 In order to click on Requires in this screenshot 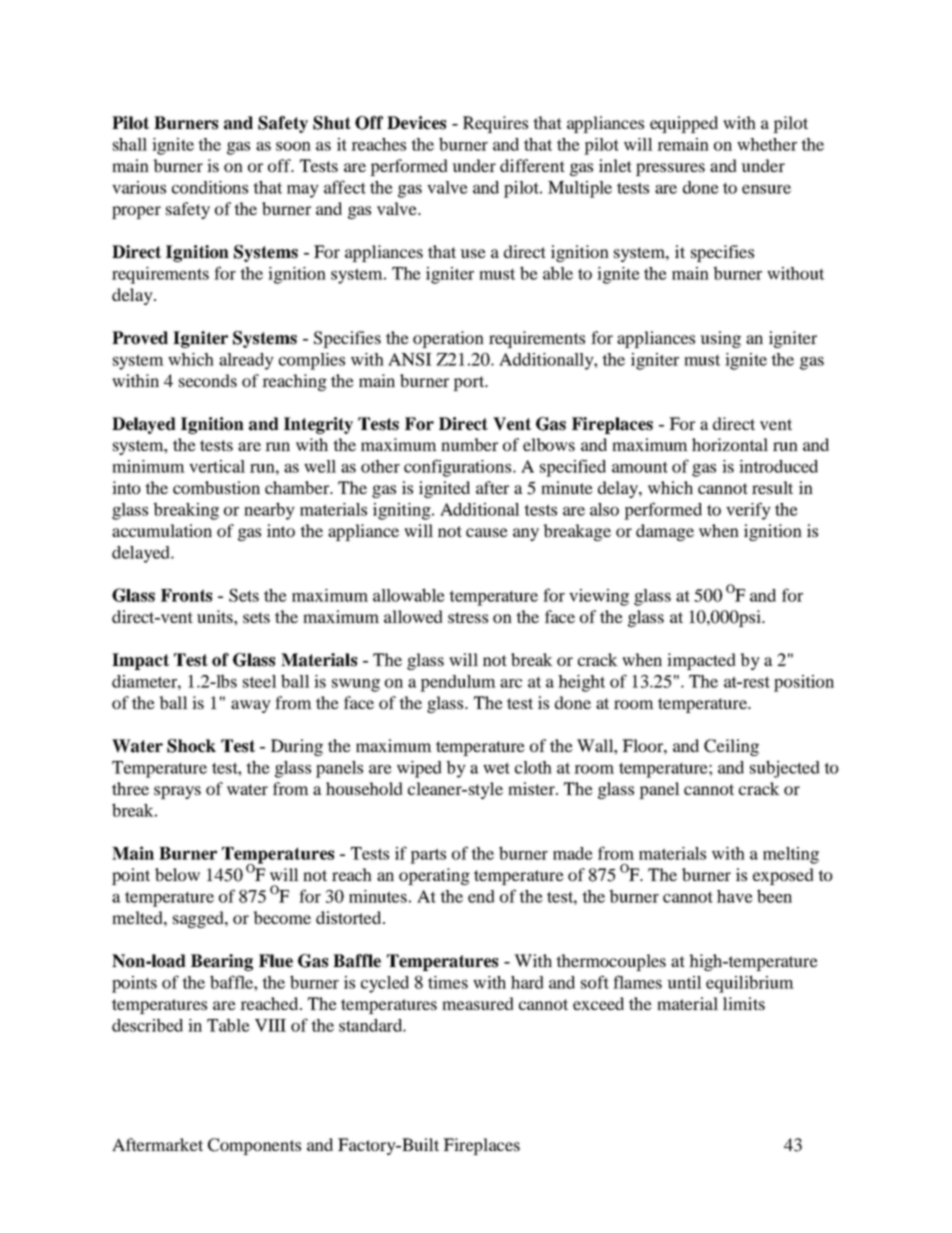, I will do `click(495, 124)`.
